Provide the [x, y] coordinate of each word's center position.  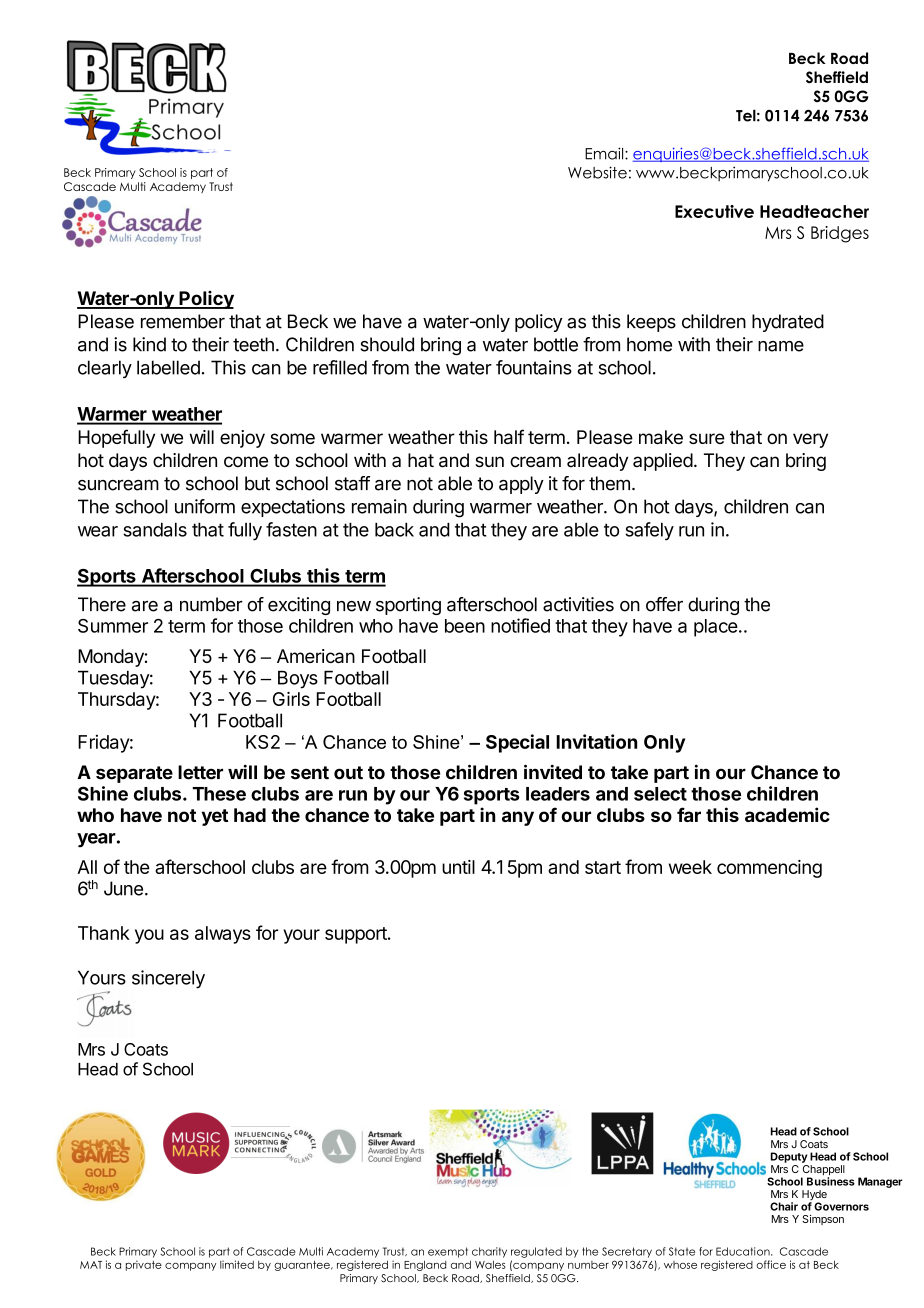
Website [597, 172]
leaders [558, 794]
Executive [714, 211]
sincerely [168, 979]
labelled [168, 367]
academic [787, 814]
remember [183, 321]
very [810, 440]
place [716, 628]
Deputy [789, 1157]
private [144, 1265]
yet [214, 817]
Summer [113, 626]
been [465, 626]
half [509, 436]
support [357, 935]
